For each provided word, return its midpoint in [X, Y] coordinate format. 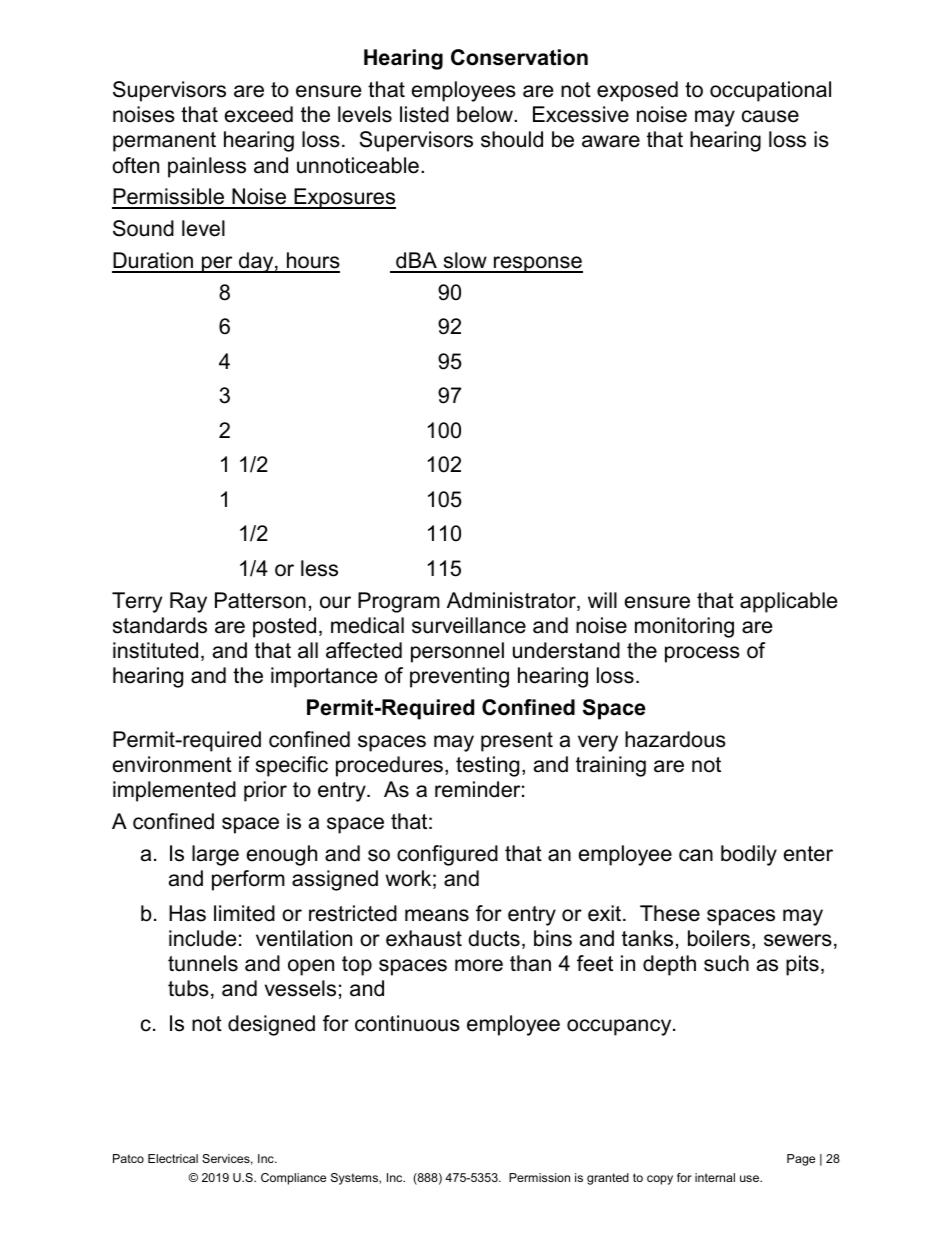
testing [487, 766]
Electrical [173, 1158]
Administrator [512, 601]
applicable [788, 602]
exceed [259, 114]
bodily [749, 855]
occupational [770, 91]
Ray [188, 602]
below [486, 114]
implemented [174, 791]
